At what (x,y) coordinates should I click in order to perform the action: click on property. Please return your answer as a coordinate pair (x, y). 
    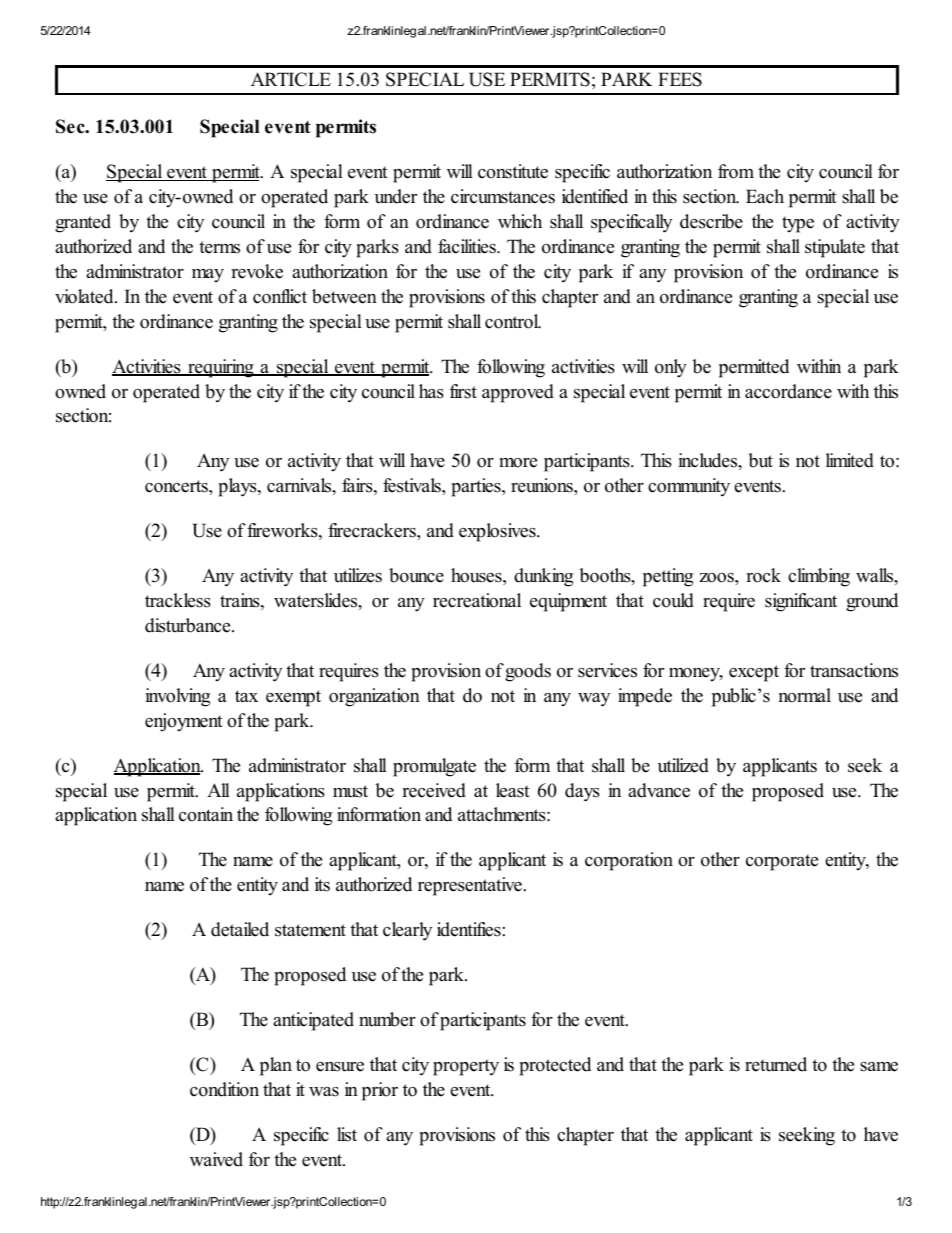
    Looking at the image, I should click on (466, 1067).
